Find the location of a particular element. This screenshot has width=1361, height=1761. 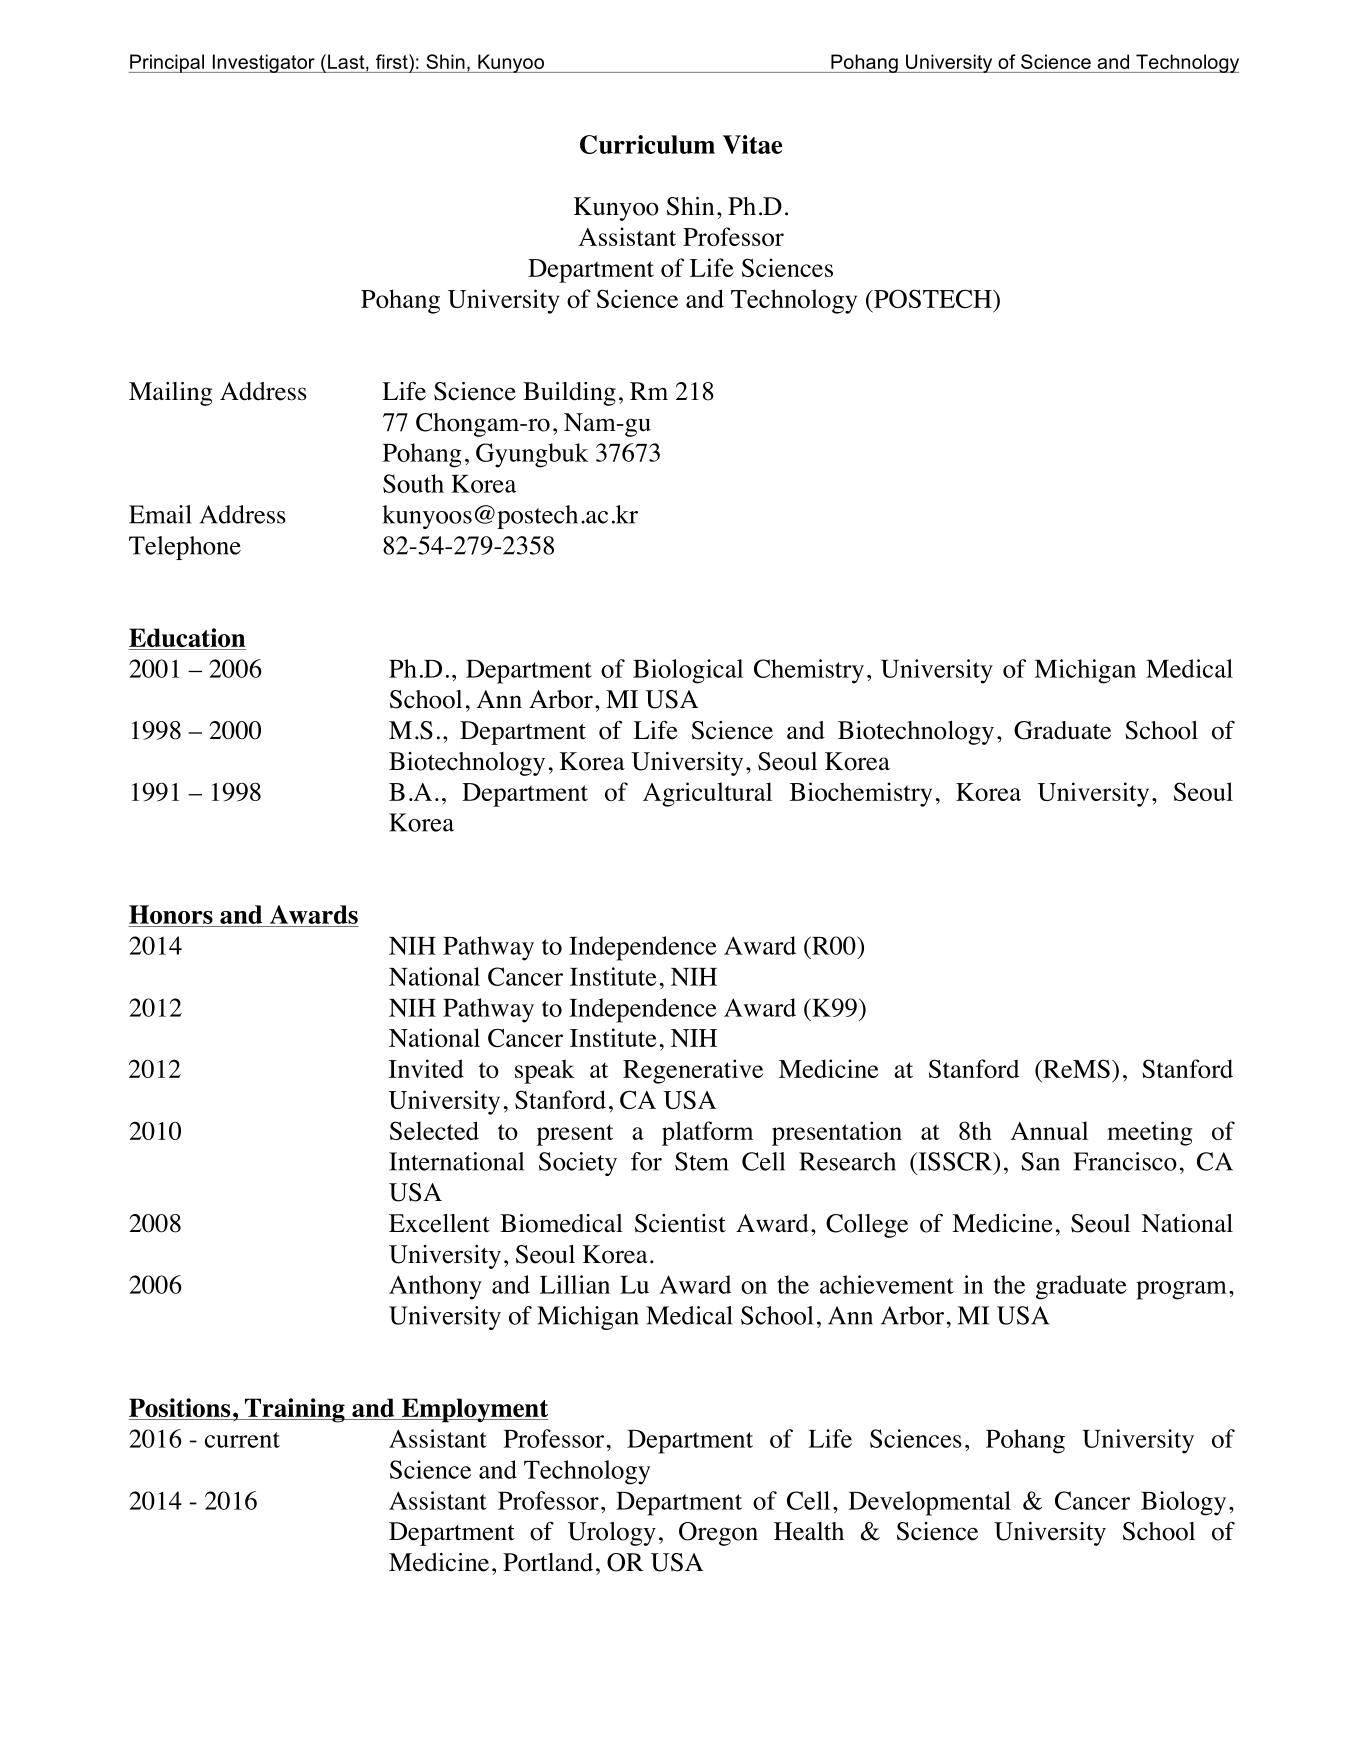

Agricultural is located at coordinates (707, 794).
